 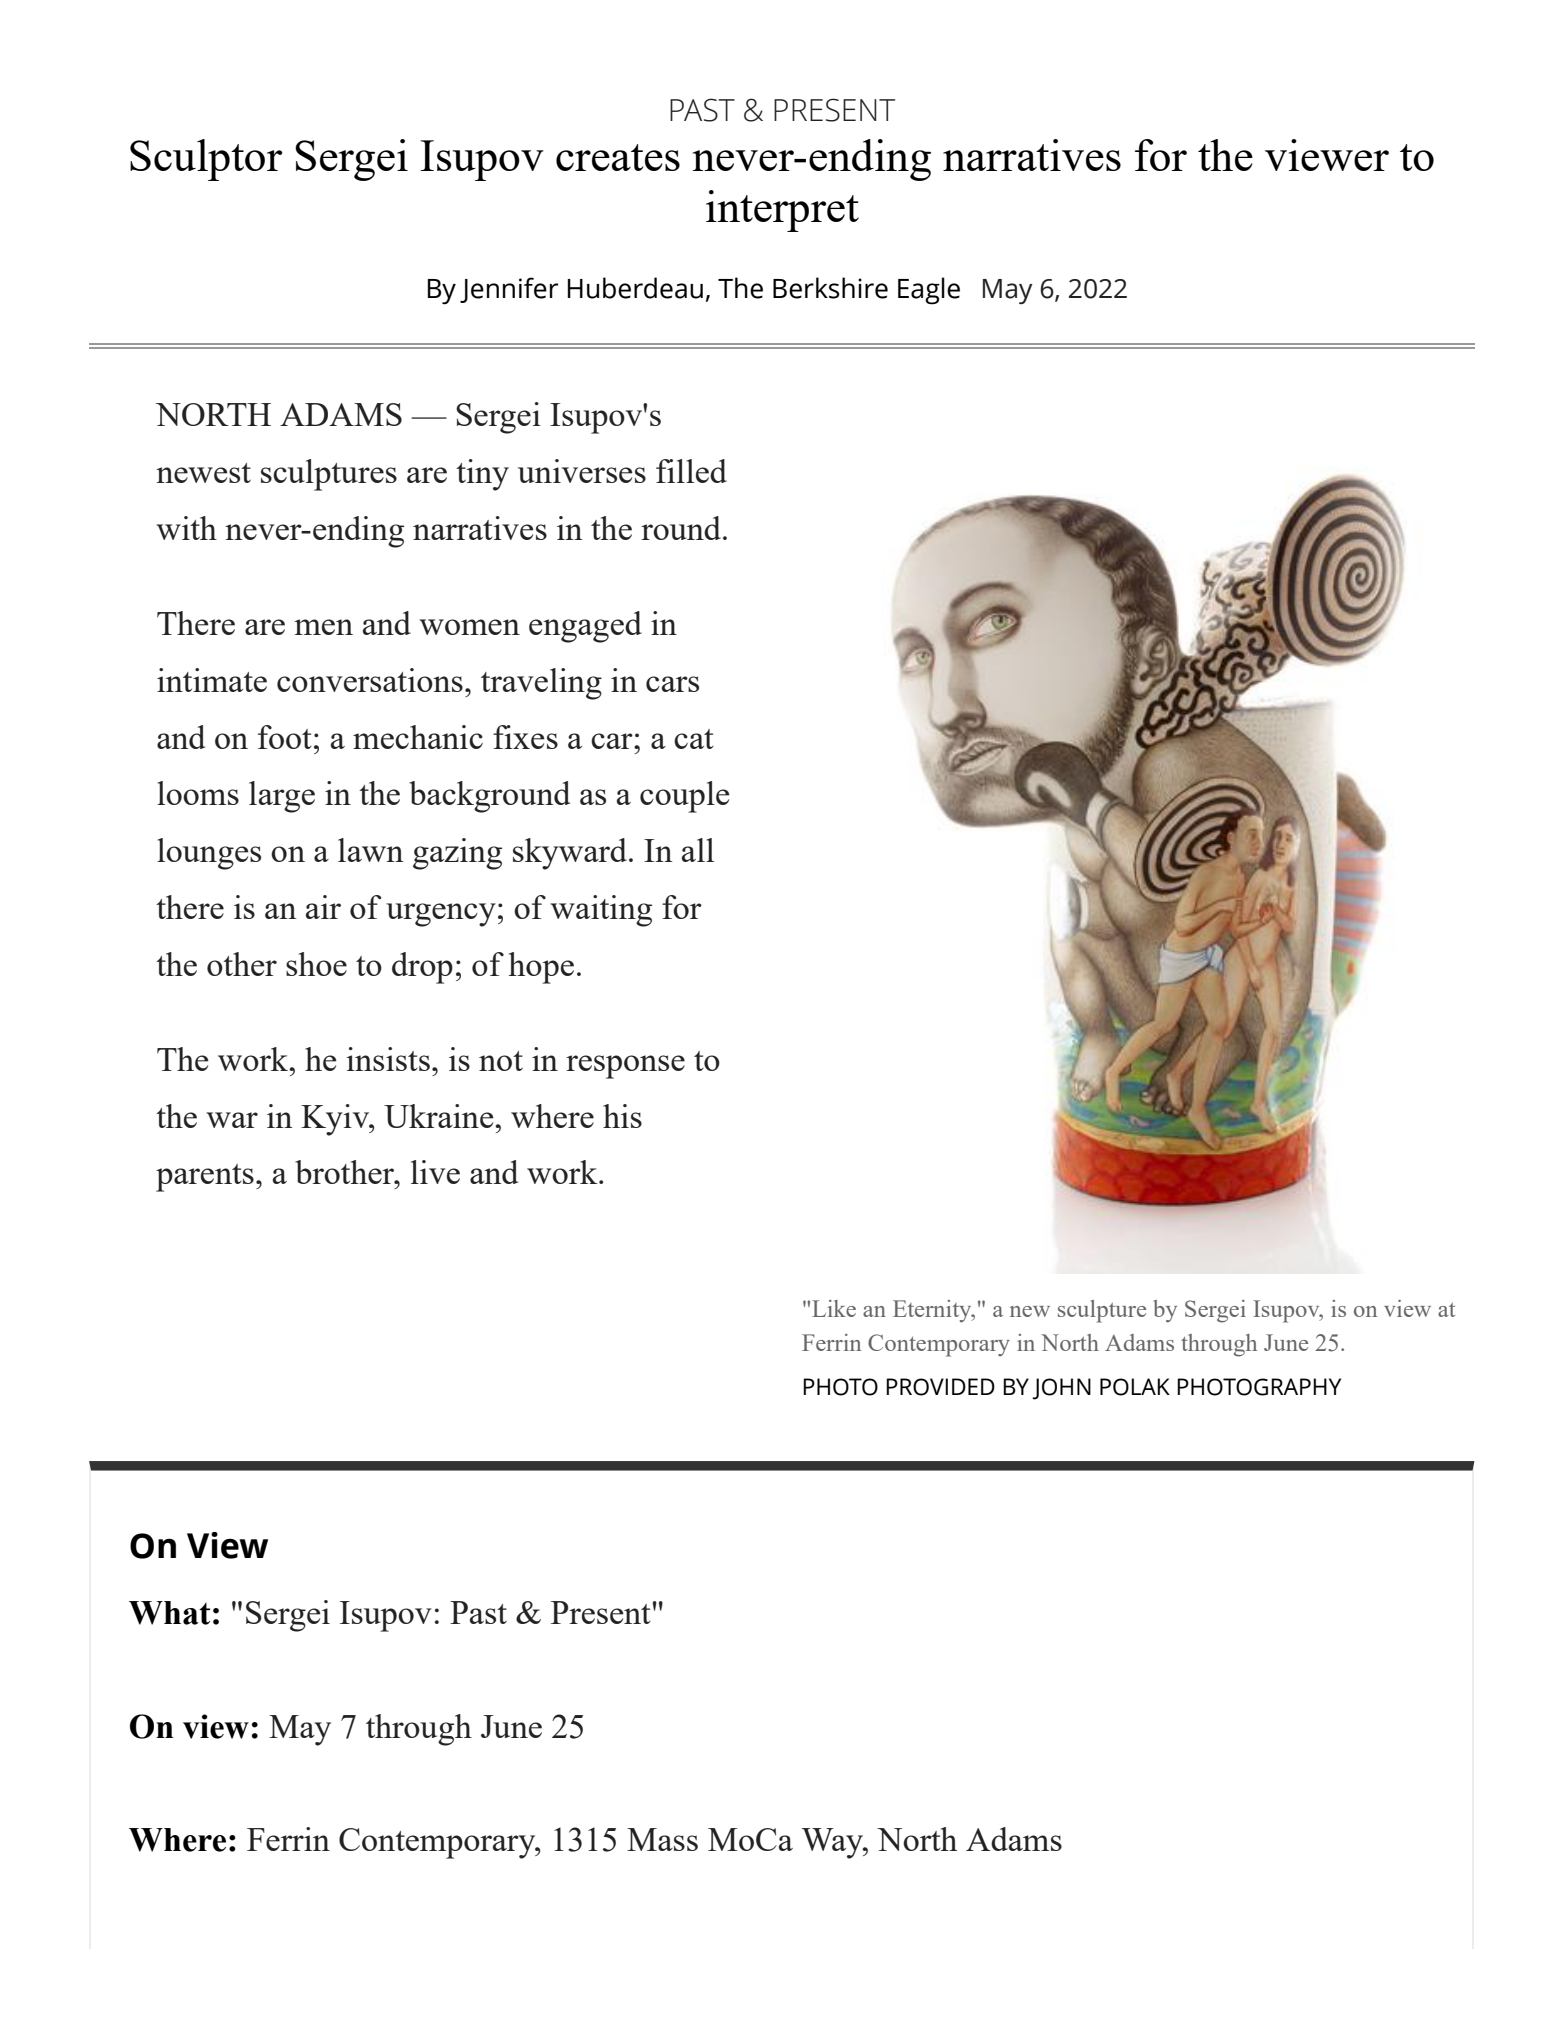 I want to click on Sculptor, so click(x=206, y=160).
